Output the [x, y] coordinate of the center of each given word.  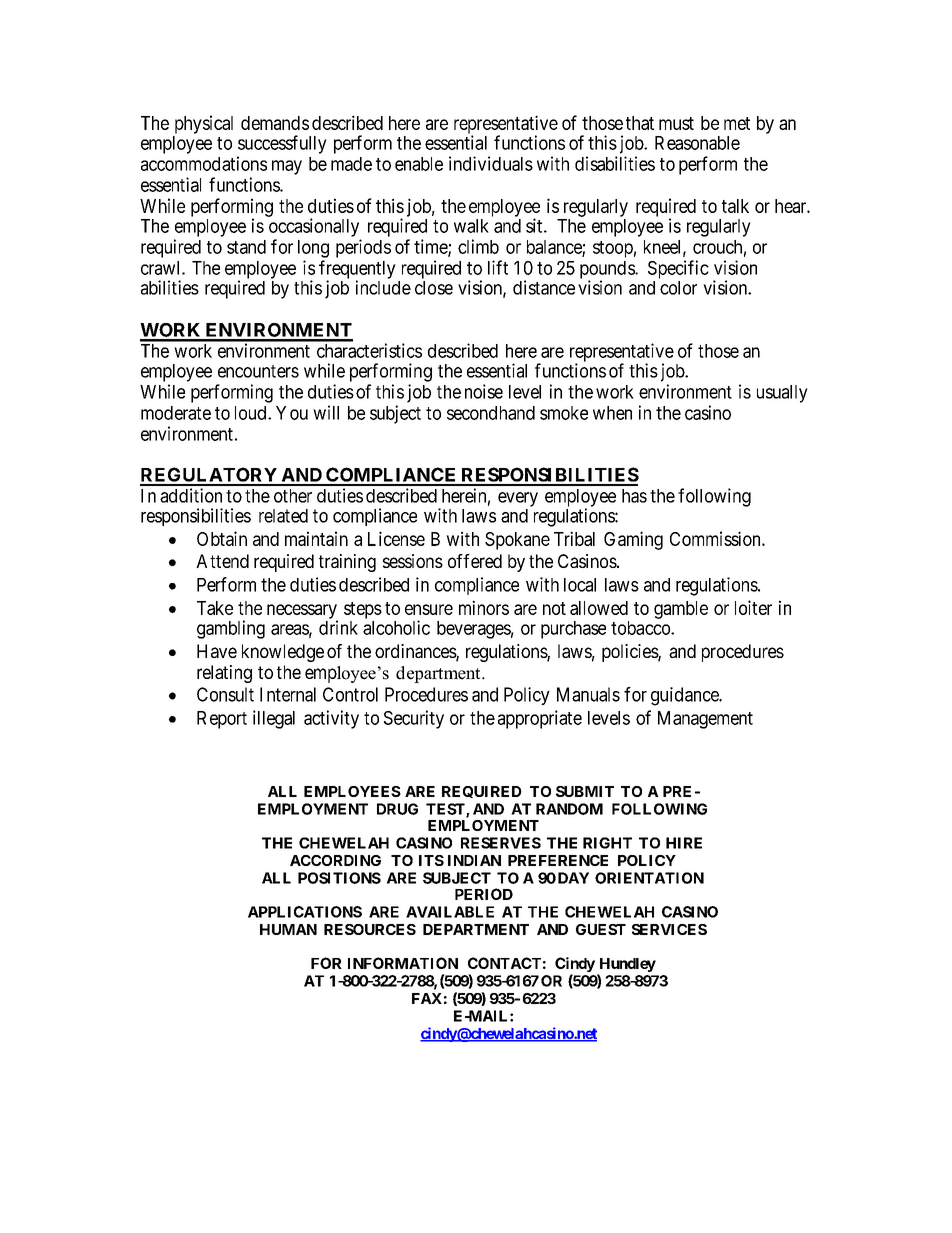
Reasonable [697, 143]
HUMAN [288, 929]
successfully [282, 144]
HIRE [684, 843]
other [293, 496]
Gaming [633, 540]
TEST [446, 810]
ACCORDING [335, 860]
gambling [231, 629]
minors [484, 607]
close [434, 288]
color [678, 288]
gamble [681, 610]
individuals [491, 163]
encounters [258, 371]
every [518, 499]
